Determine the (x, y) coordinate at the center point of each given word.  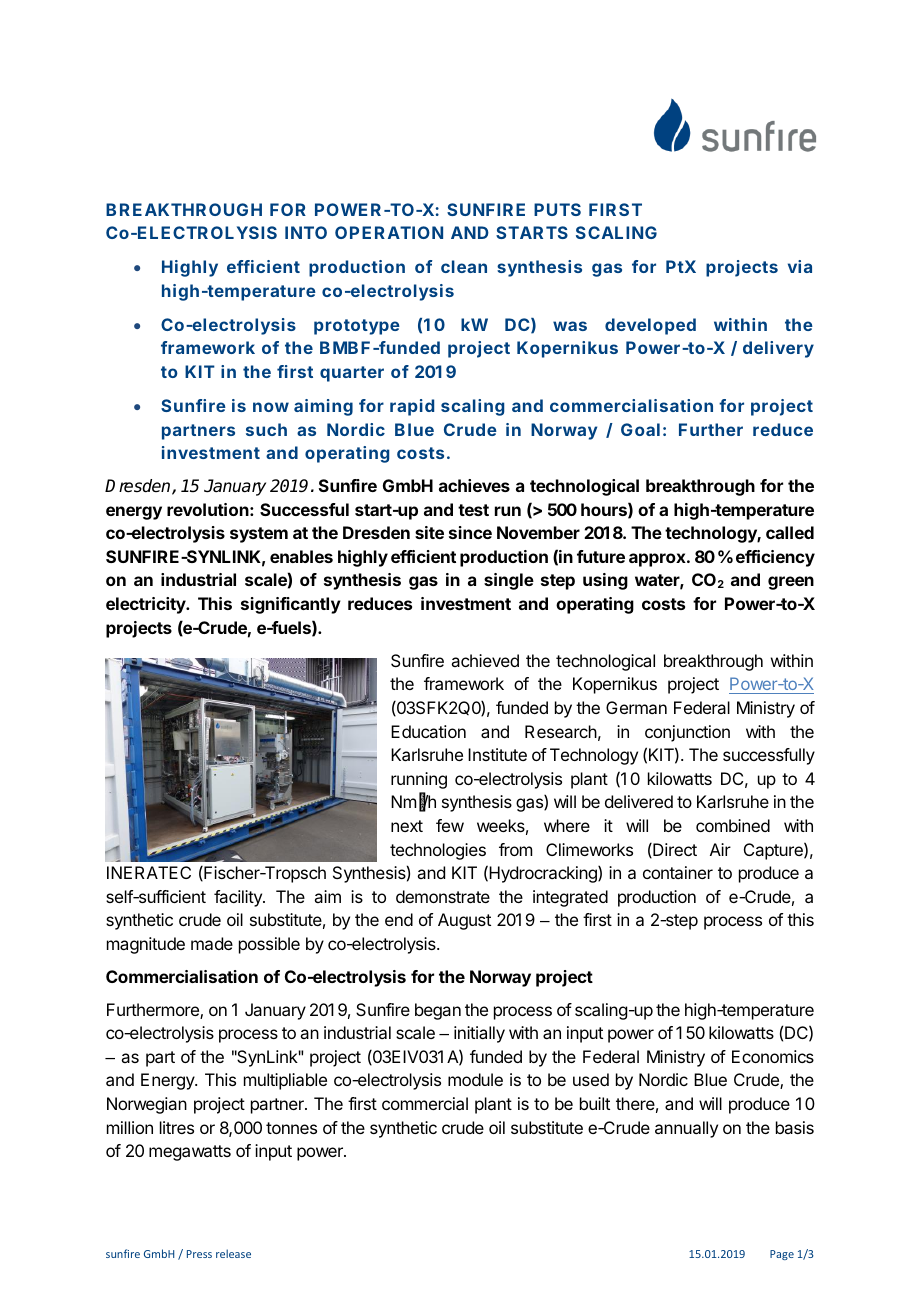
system (259, 535)
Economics (773, 1056)
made (212, 943)
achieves (474, 485)
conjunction (687, 733)
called (790, 532)
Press (199, 1254)
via (800, 266)
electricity (147, 605)
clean (464, 266)
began (438, 1011)
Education (428, 731)
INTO (306, 232)
